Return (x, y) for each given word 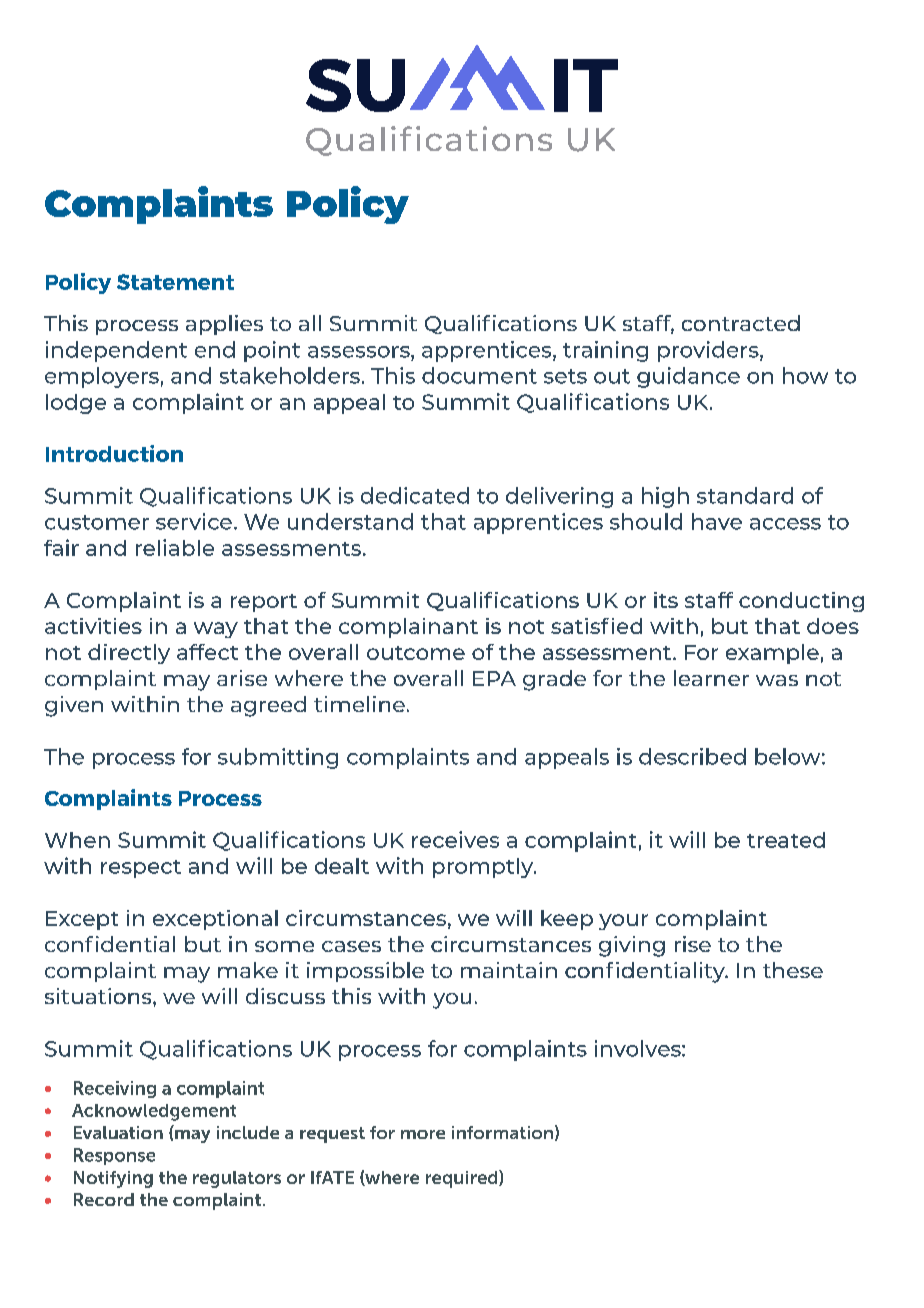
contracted (741, 323)
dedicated (415, 495)
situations (99, 996)
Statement (175, 282)
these (793, 970)
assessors (360, 352)
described (692, 756)
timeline (359, 704)
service (194, 521)
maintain (509, 970)
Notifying (113, 1179)
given (74, 706)
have (717, 521)
